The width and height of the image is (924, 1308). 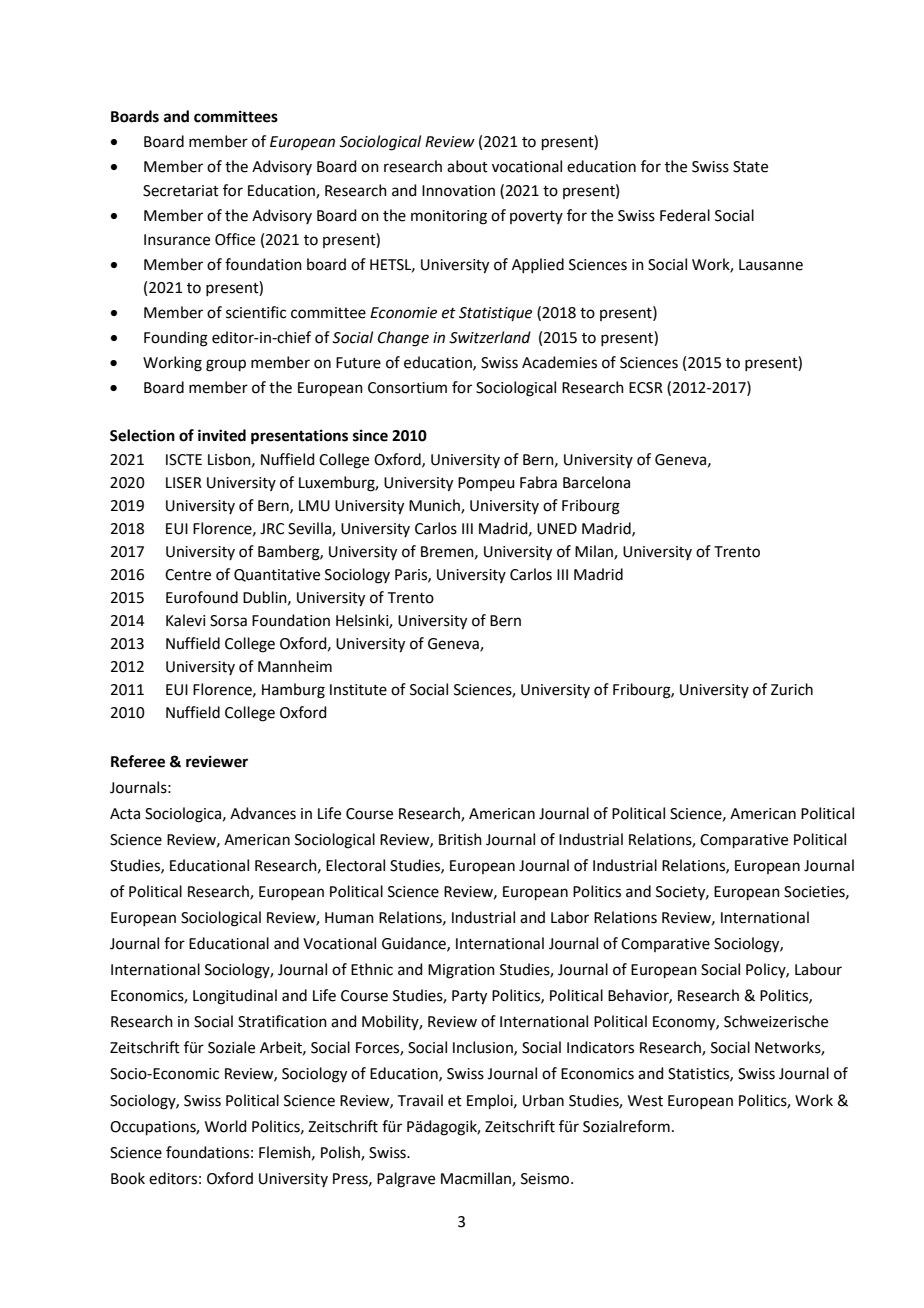 What do you see at coordinates (792, 689) in the image?
I see `Zurich` at bounding box center [792, 689].
